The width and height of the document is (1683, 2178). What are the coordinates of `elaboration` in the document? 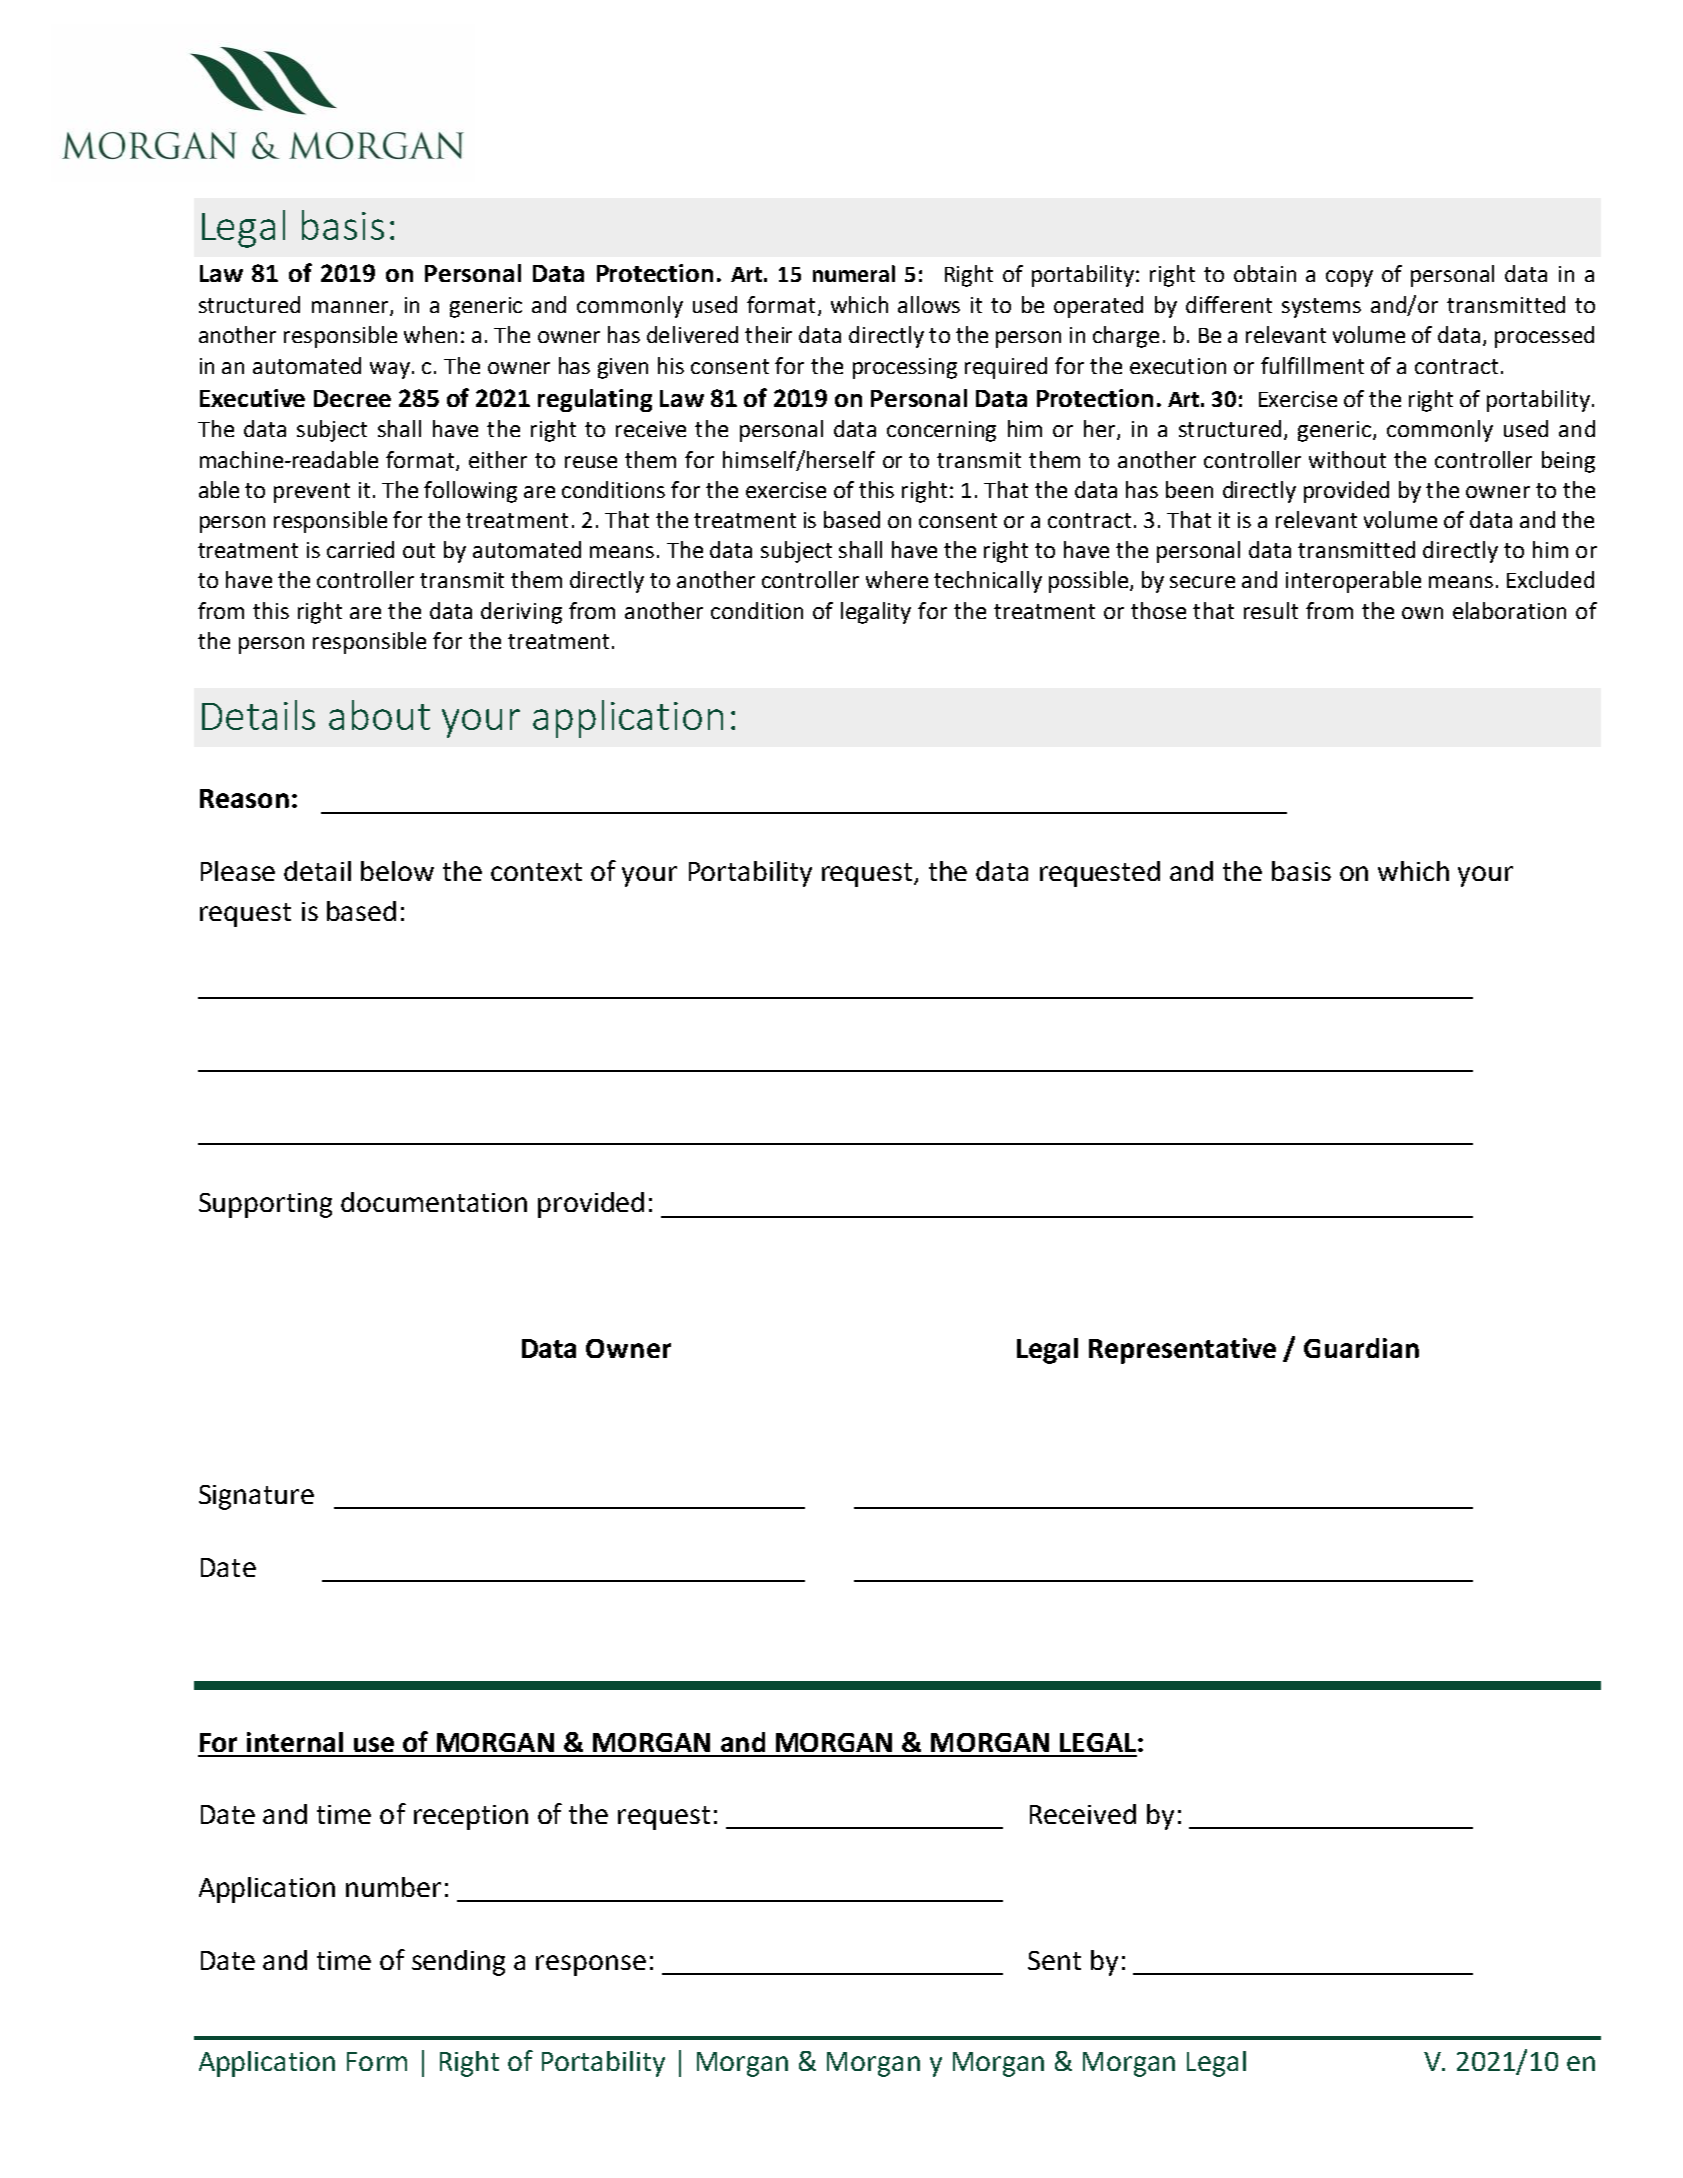 It's located at (1509, 610).
